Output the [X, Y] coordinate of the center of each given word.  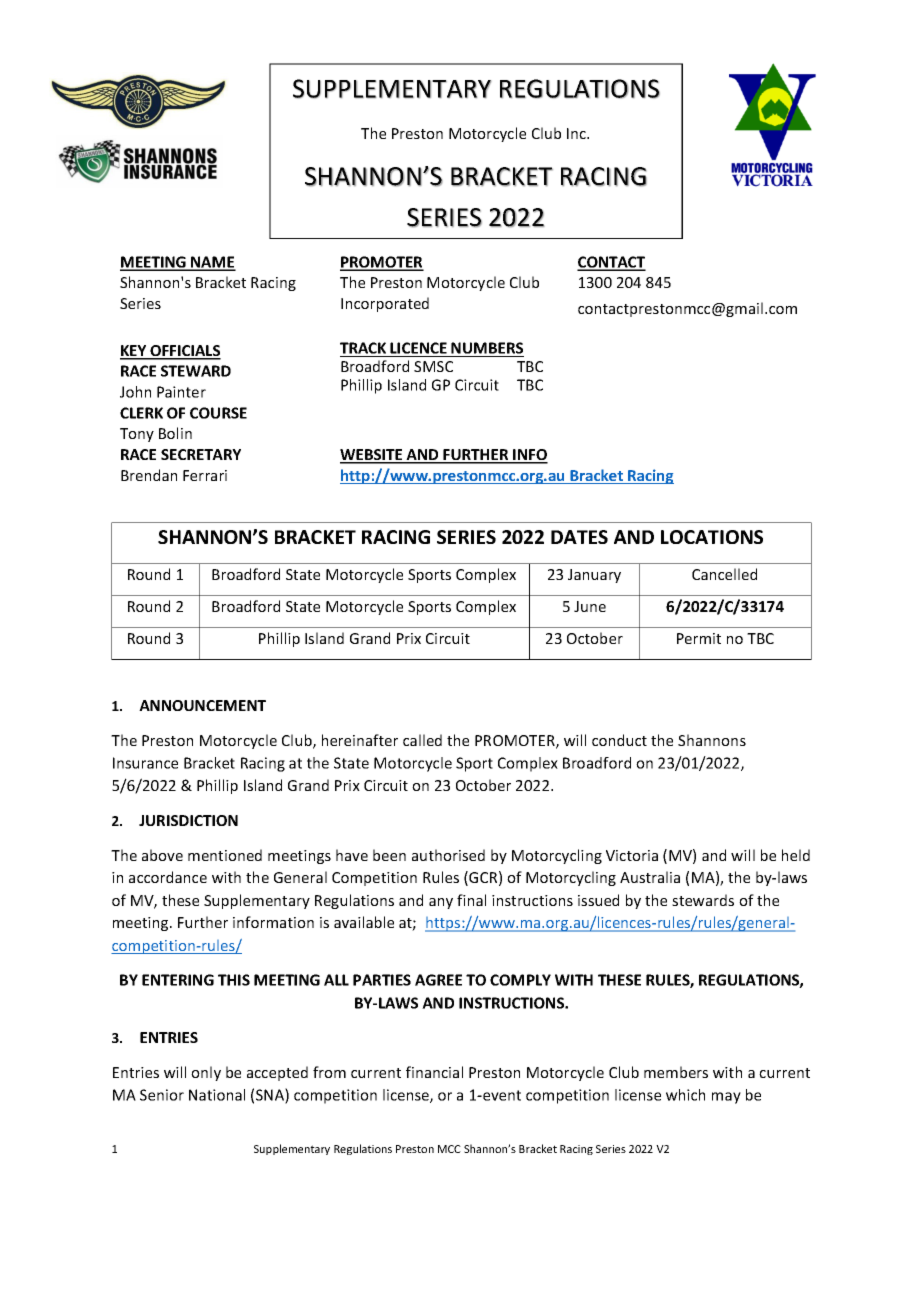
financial [434, 1072]
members [676, 1072]
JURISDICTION [188, 820]
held [796, 855]
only [206, 1073]
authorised [448, 855]
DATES [579, 537]
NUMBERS [487, 349]
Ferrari [205, 475]
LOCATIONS [712, 537]
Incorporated [385, 304]
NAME [212, 263]
